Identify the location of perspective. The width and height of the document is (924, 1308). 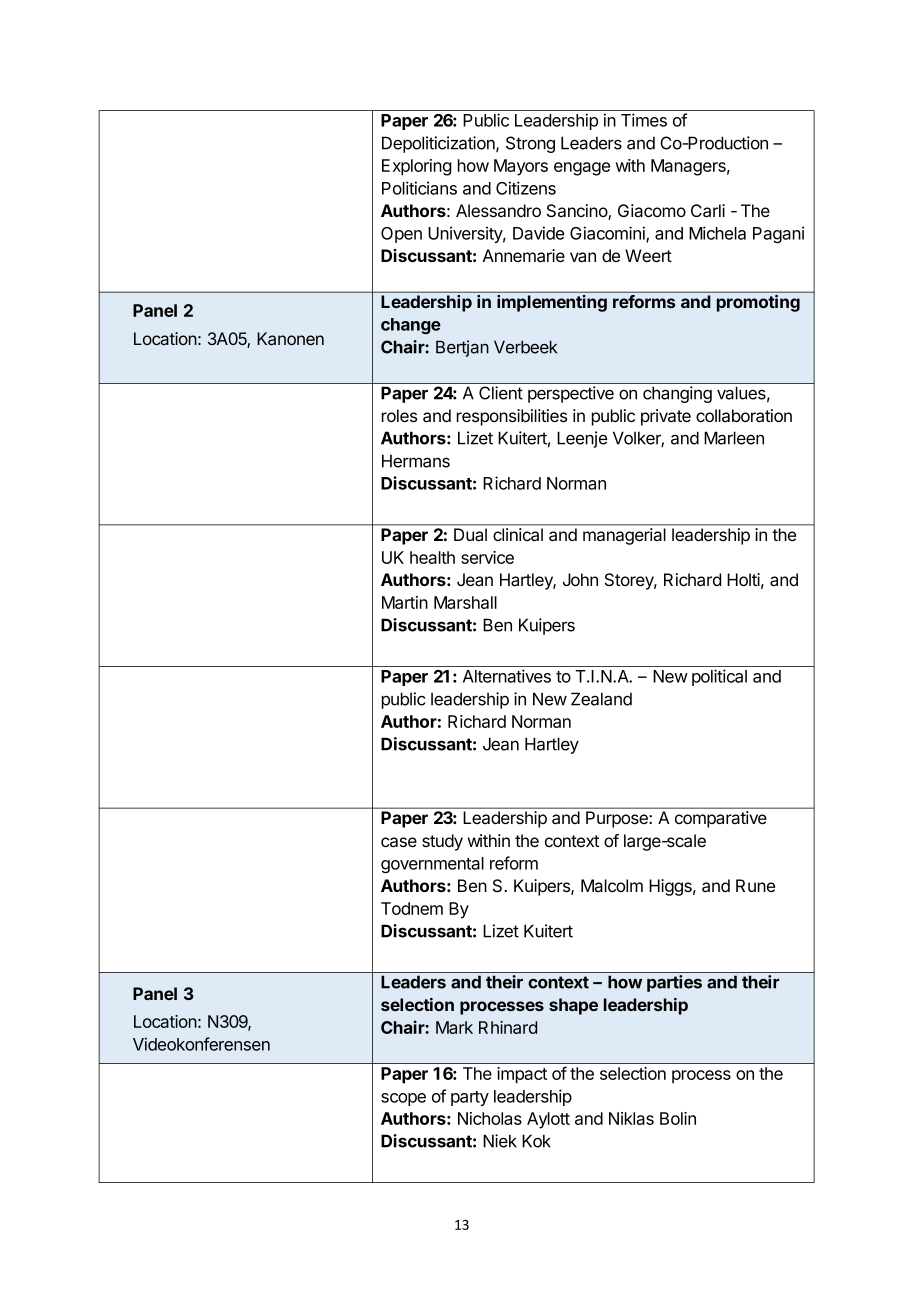
(571, 394).
